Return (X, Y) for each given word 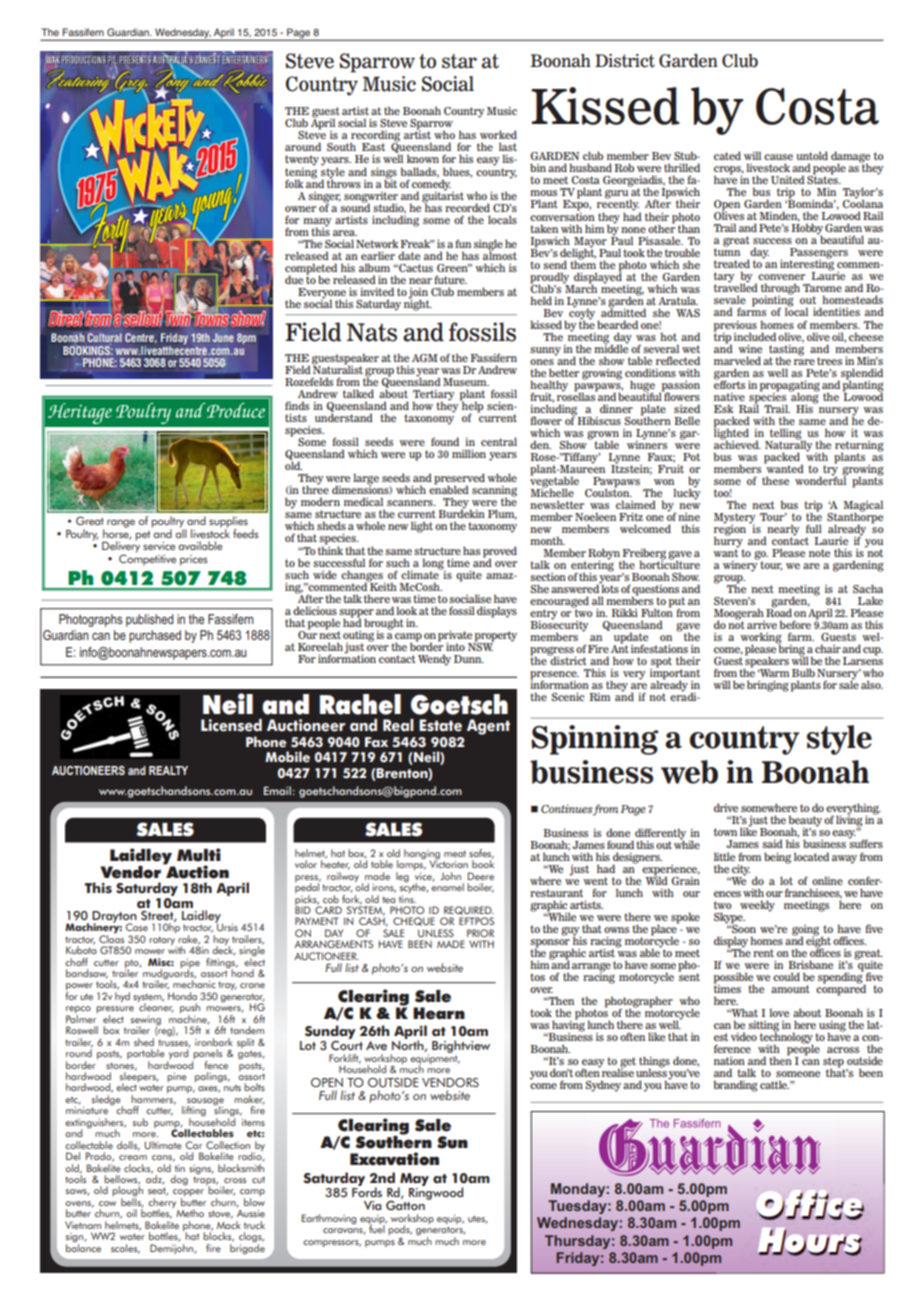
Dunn (469, 659)
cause (778, 157)
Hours (810, 1241)
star (459, 61)
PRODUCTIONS (84, 60)
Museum (466, 382)
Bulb (803, 672)
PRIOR (480, 933)
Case (137, 927)
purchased (155, 636)
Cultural (105, 339)
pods (400, 1231)
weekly (757, 906)
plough (127, 1191)
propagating (790, 386)
